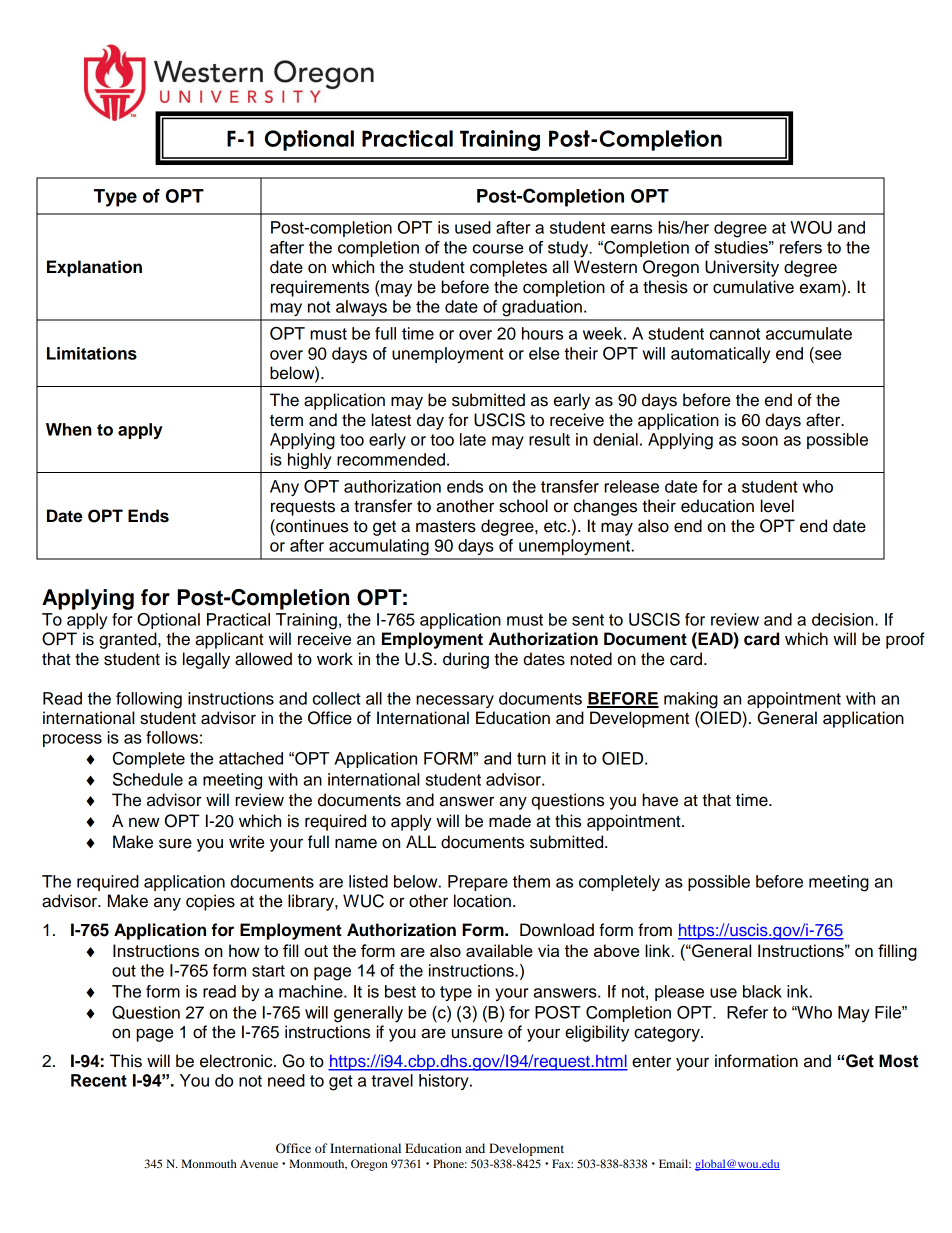  Describe the element at coordinates (455, 701) in the page. I see `necessary` at that location.
